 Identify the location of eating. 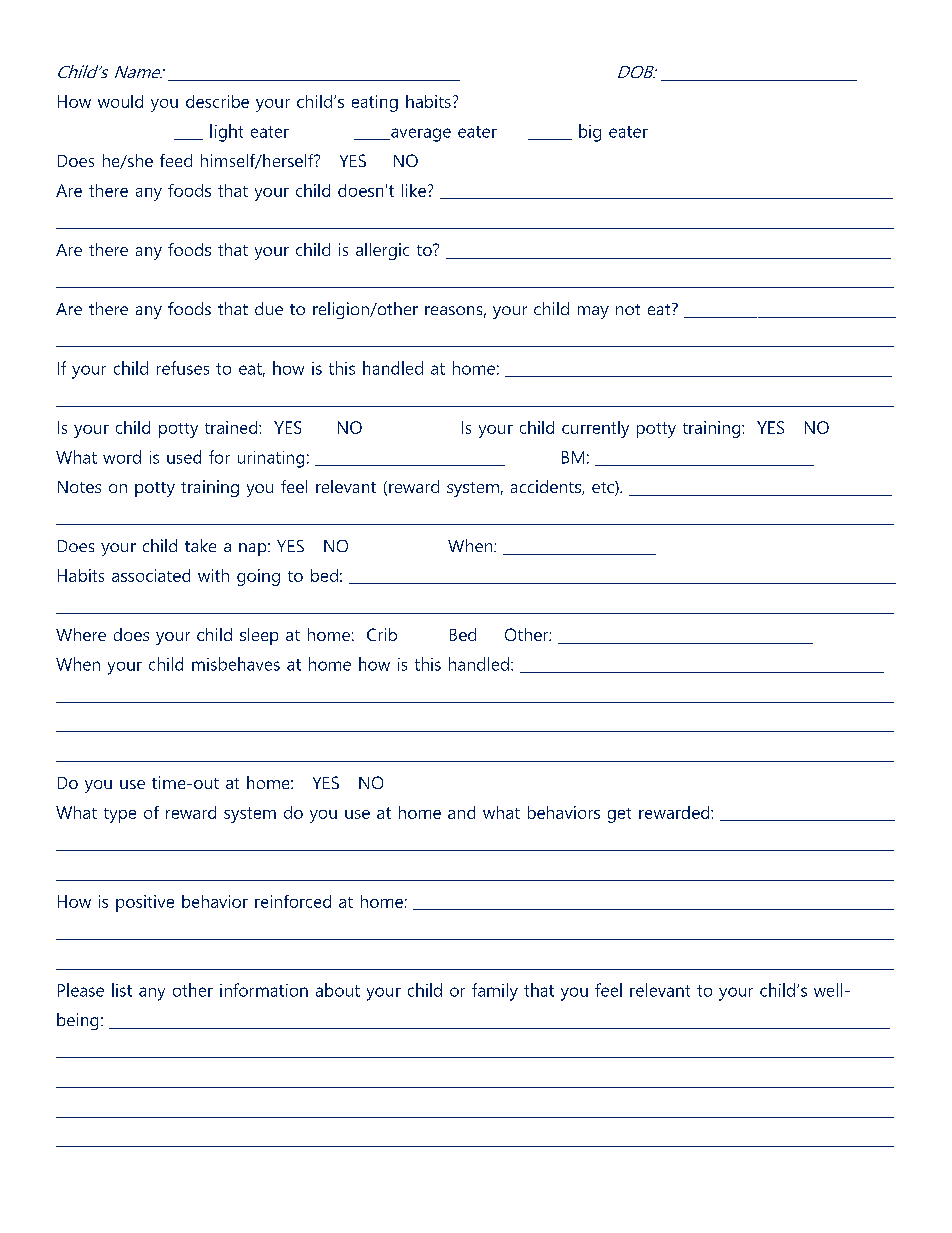
(375, 103).
